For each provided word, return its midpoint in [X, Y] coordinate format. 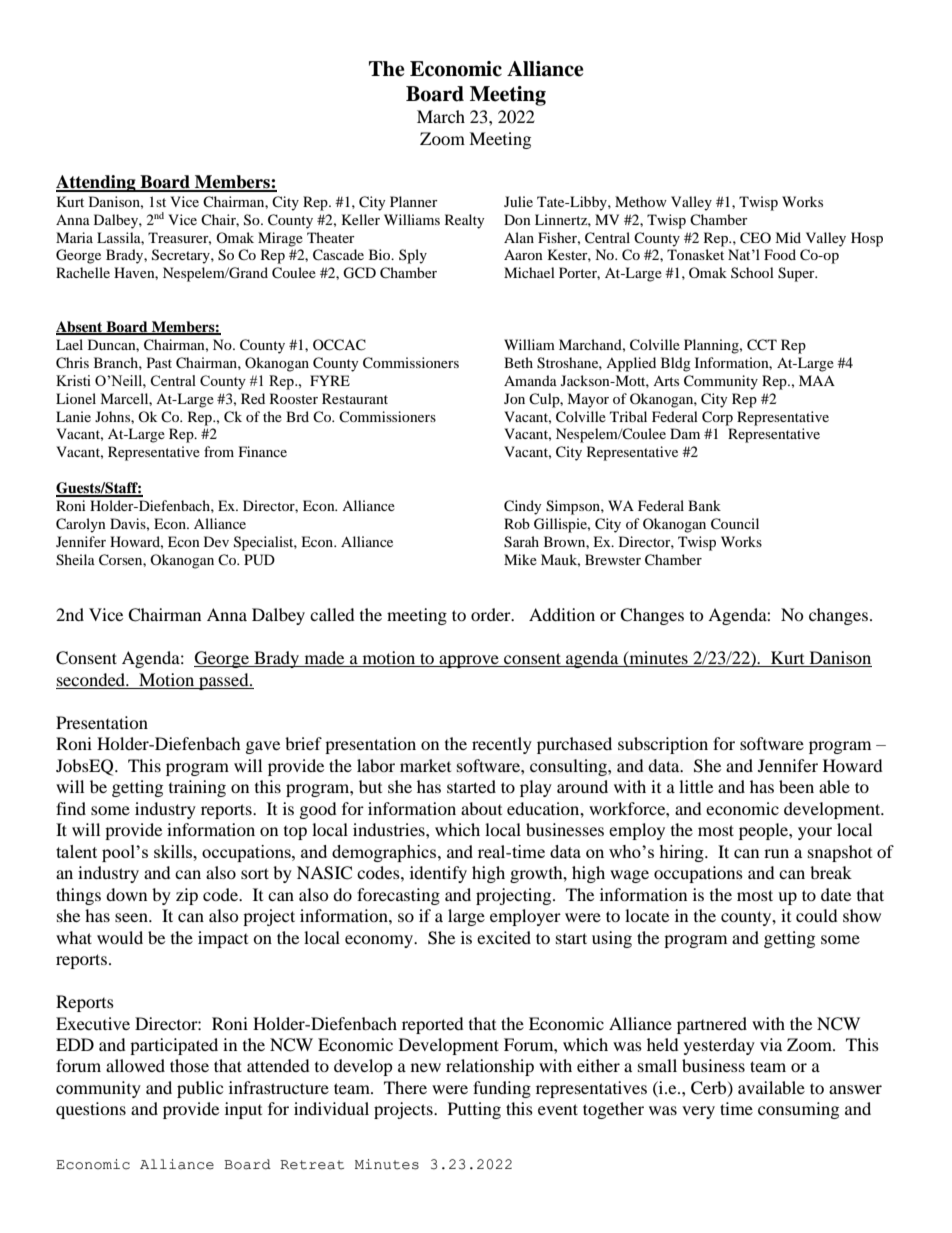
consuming [798, 1110]
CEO [755, 238]
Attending [97, 183]
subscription [663, 745]
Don [517, 219]
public [200, 1089]
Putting [474, 1110]
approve [469, 661]
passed [224, 681]
